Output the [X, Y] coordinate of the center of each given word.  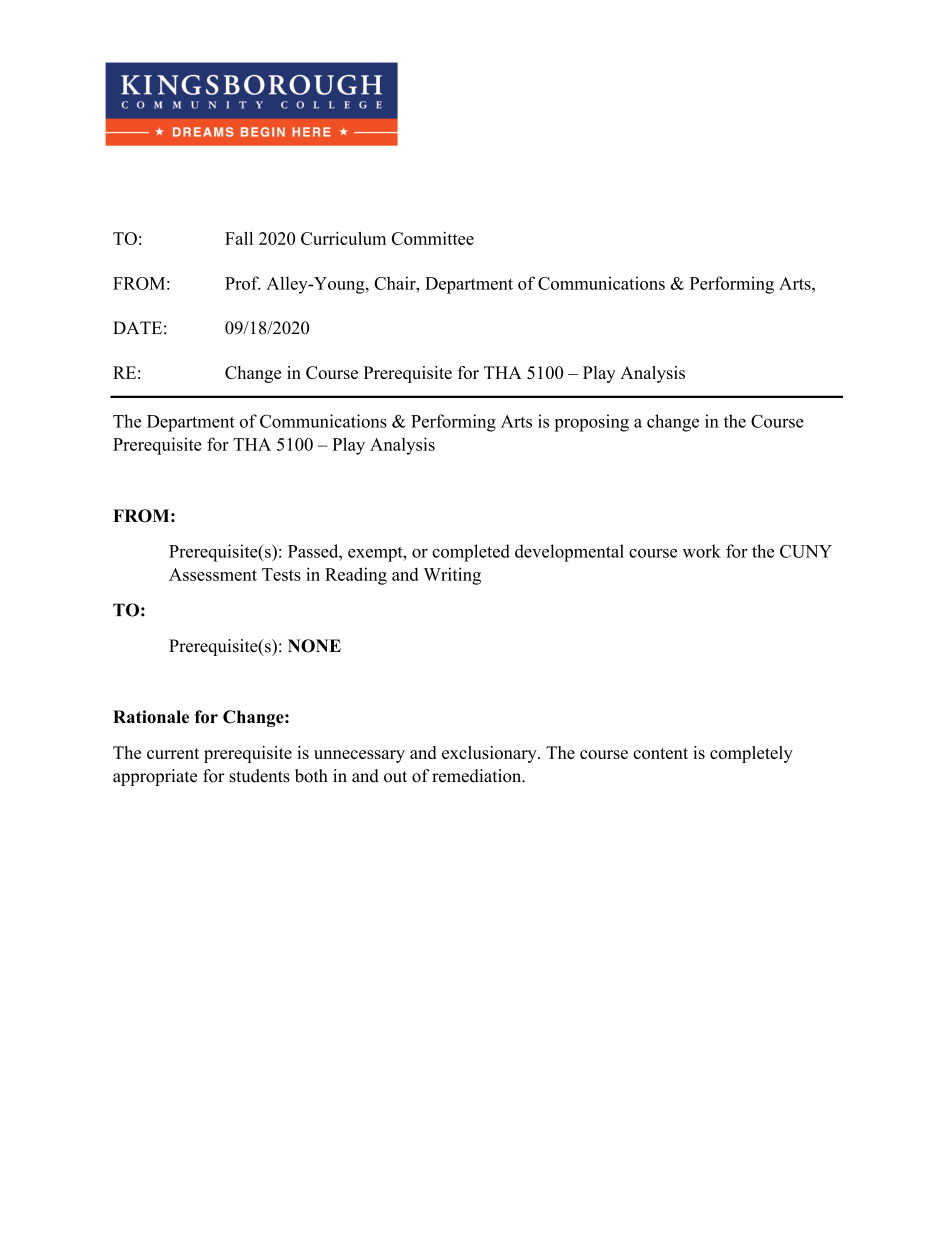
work [702, 551]
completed [471, 553]
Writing [452, 576]
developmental [569, 553]
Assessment [213, 574]
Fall [239, 238]
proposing [591, 423]
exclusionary [490, 754]
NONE [314, 646]
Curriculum [343, 238]
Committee [433, 238]
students [259, 776]
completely [751, 754]
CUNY [806, 551]
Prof [242, 283]
